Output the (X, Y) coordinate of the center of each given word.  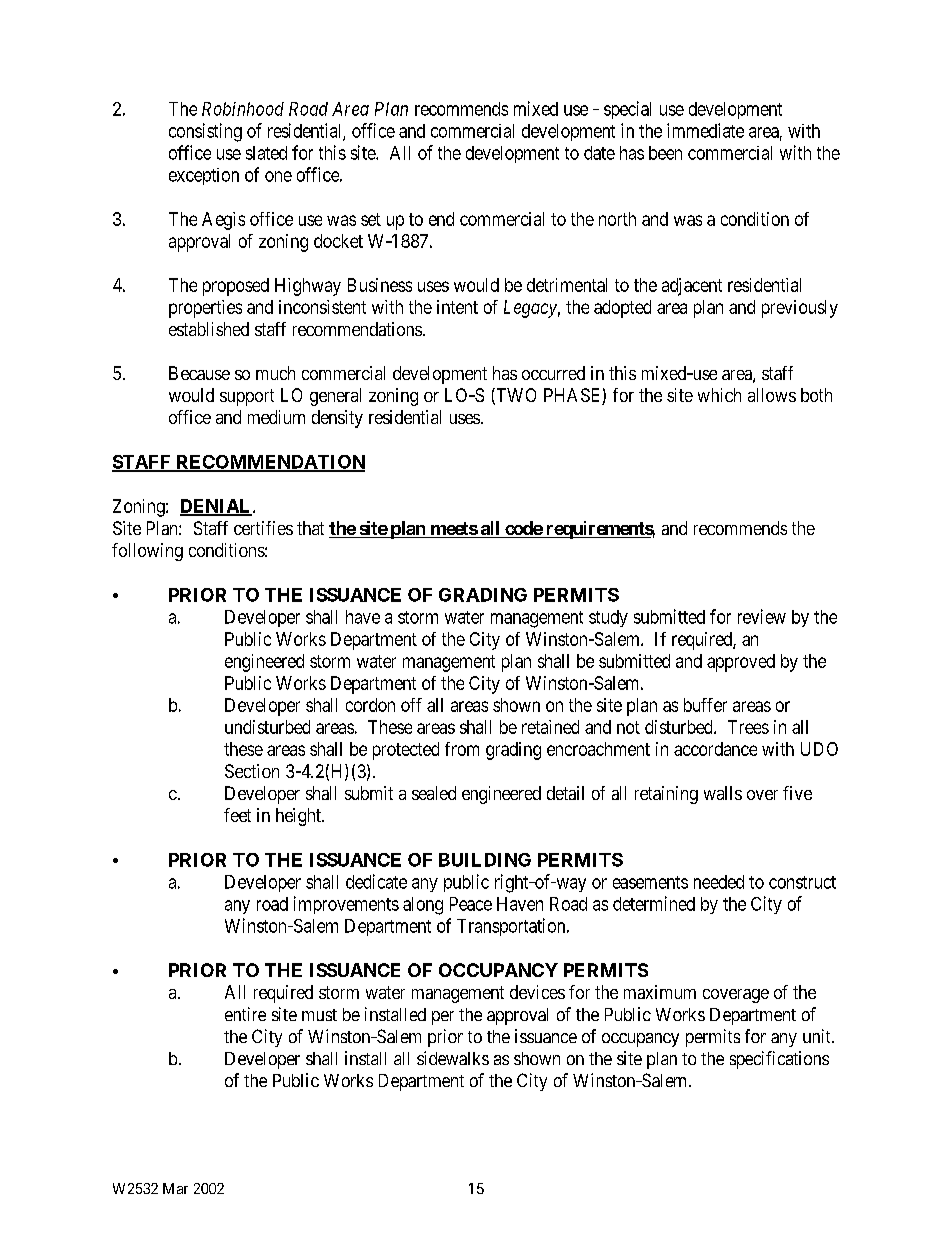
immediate (705, 130)
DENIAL (217, 507)
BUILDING (485, 860)
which (719, 395)
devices (537, 992)
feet (237, 815)
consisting (205, 132)
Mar (175, 1188)
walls (723, 793)
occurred (553, 373)
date (599, 153)
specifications (779, 1060)
